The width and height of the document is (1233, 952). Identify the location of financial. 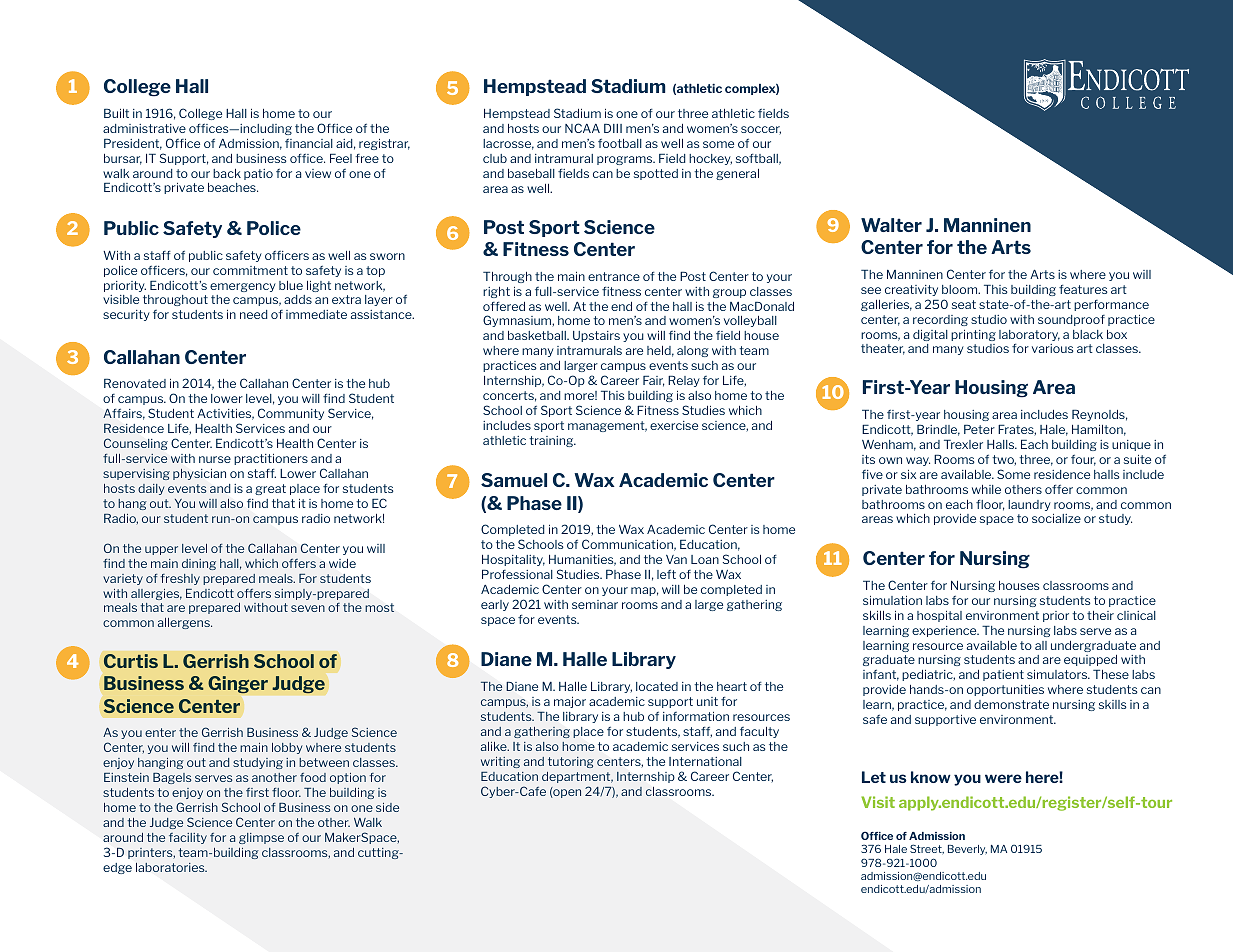
(309, 143).
